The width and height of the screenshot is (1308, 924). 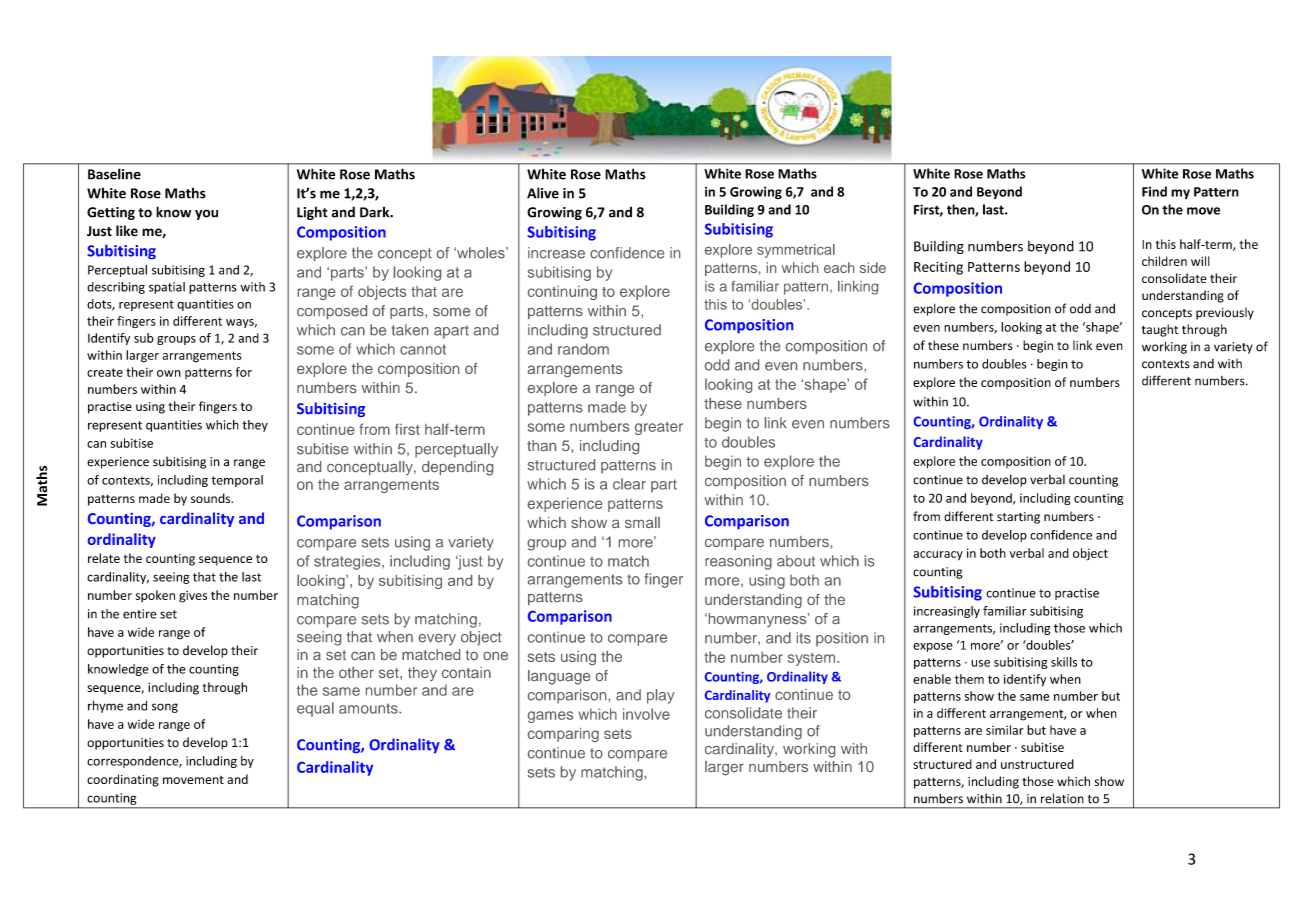 What do you see at coordinates (206, 214) in the screenshot?
I see `you` at bounding box center [206, 214].
